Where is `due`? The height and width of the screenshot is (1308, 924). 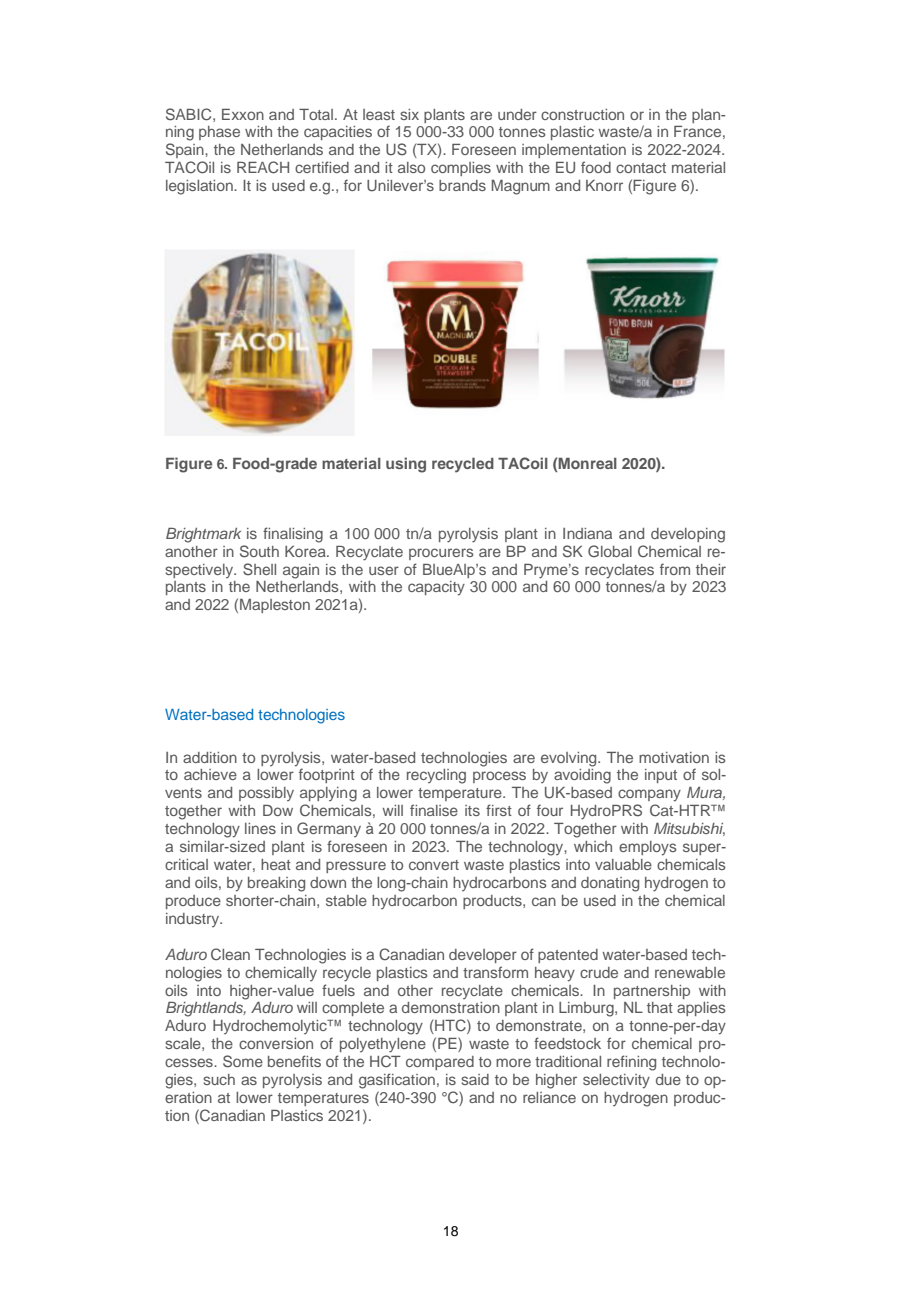 due is located at coordinates (668, 1079).
